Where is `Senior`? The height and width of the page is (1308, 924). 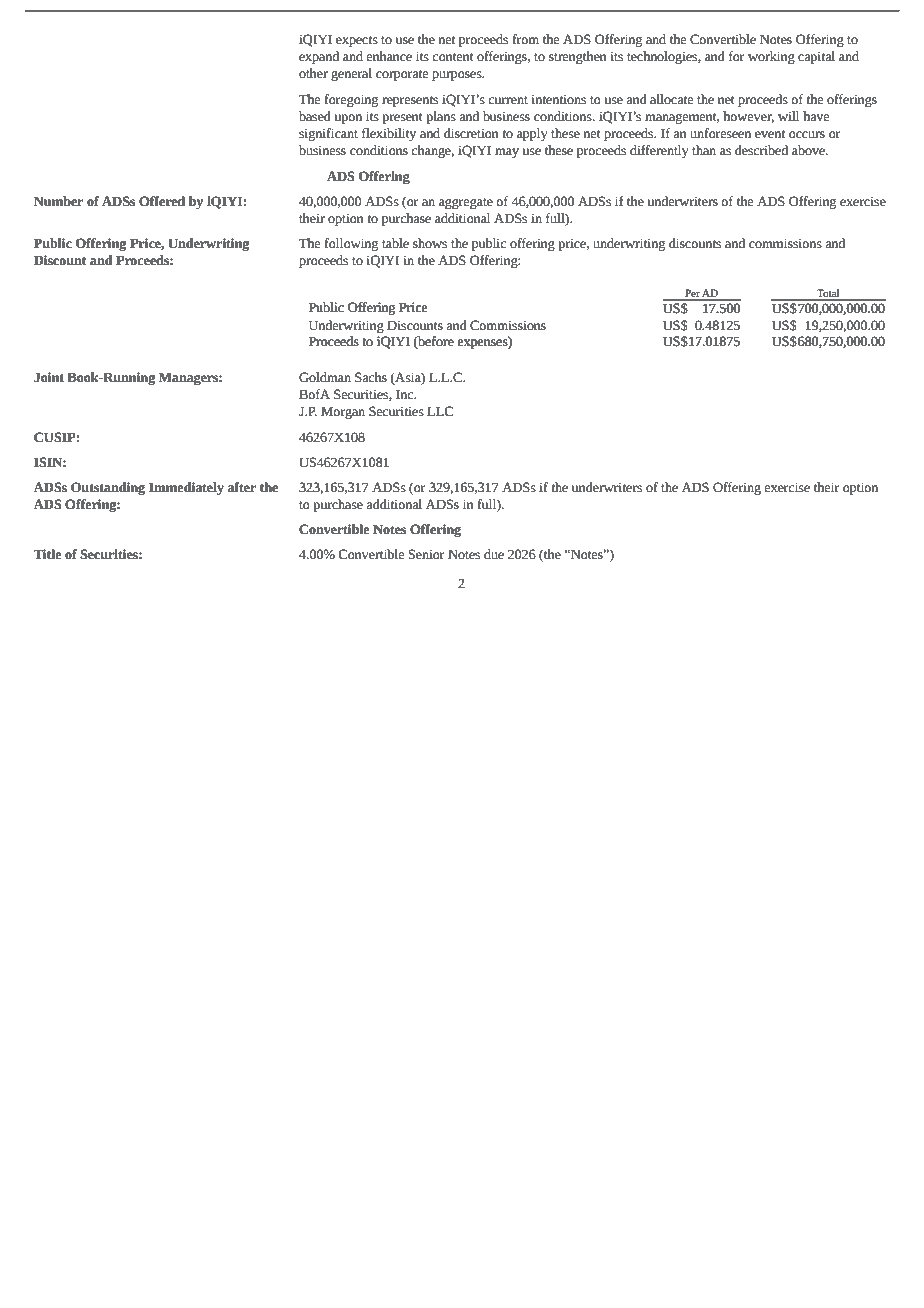
Senior is located at coordinates (427, 554).
